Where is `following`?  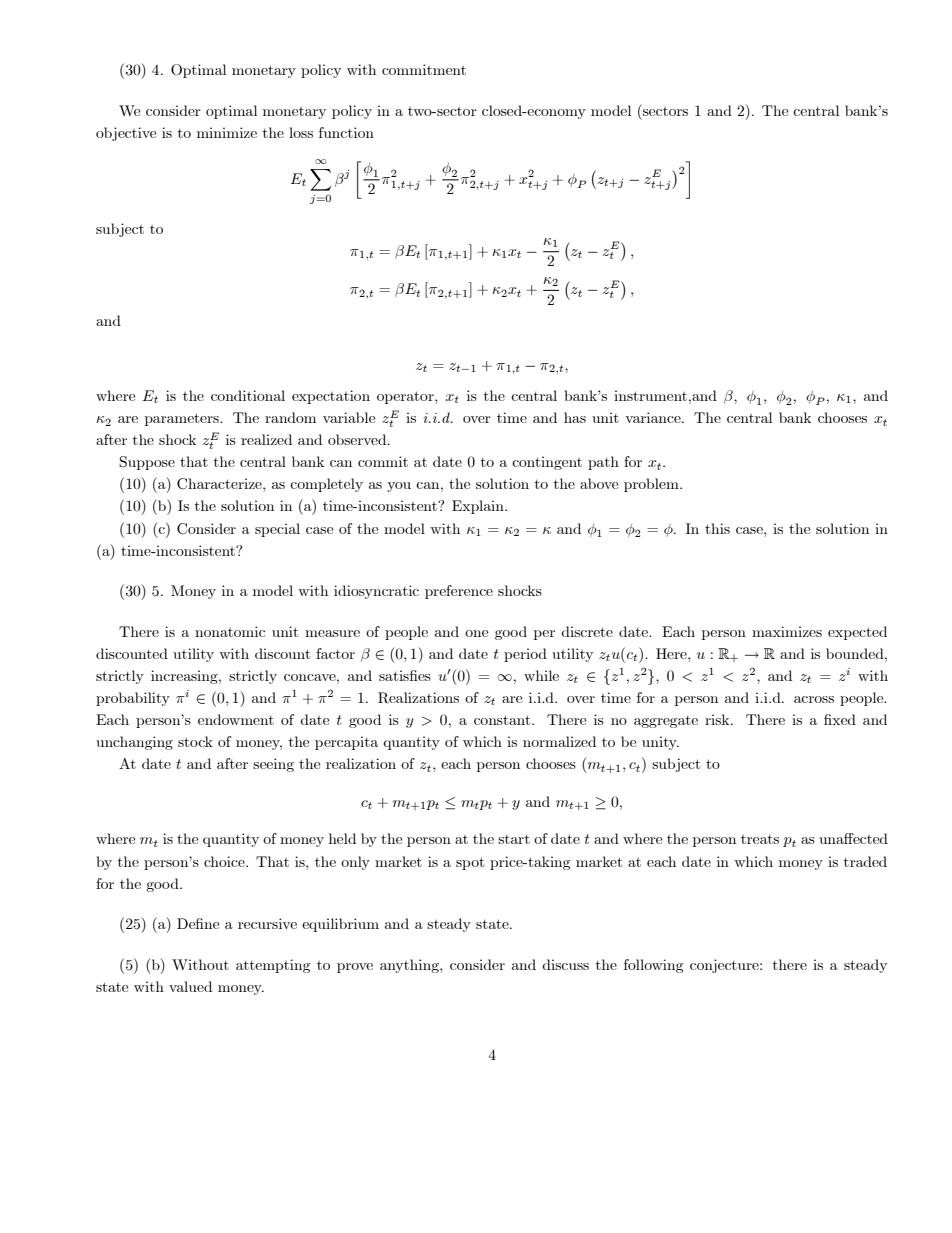 following is located at coordinates (653, 966).
